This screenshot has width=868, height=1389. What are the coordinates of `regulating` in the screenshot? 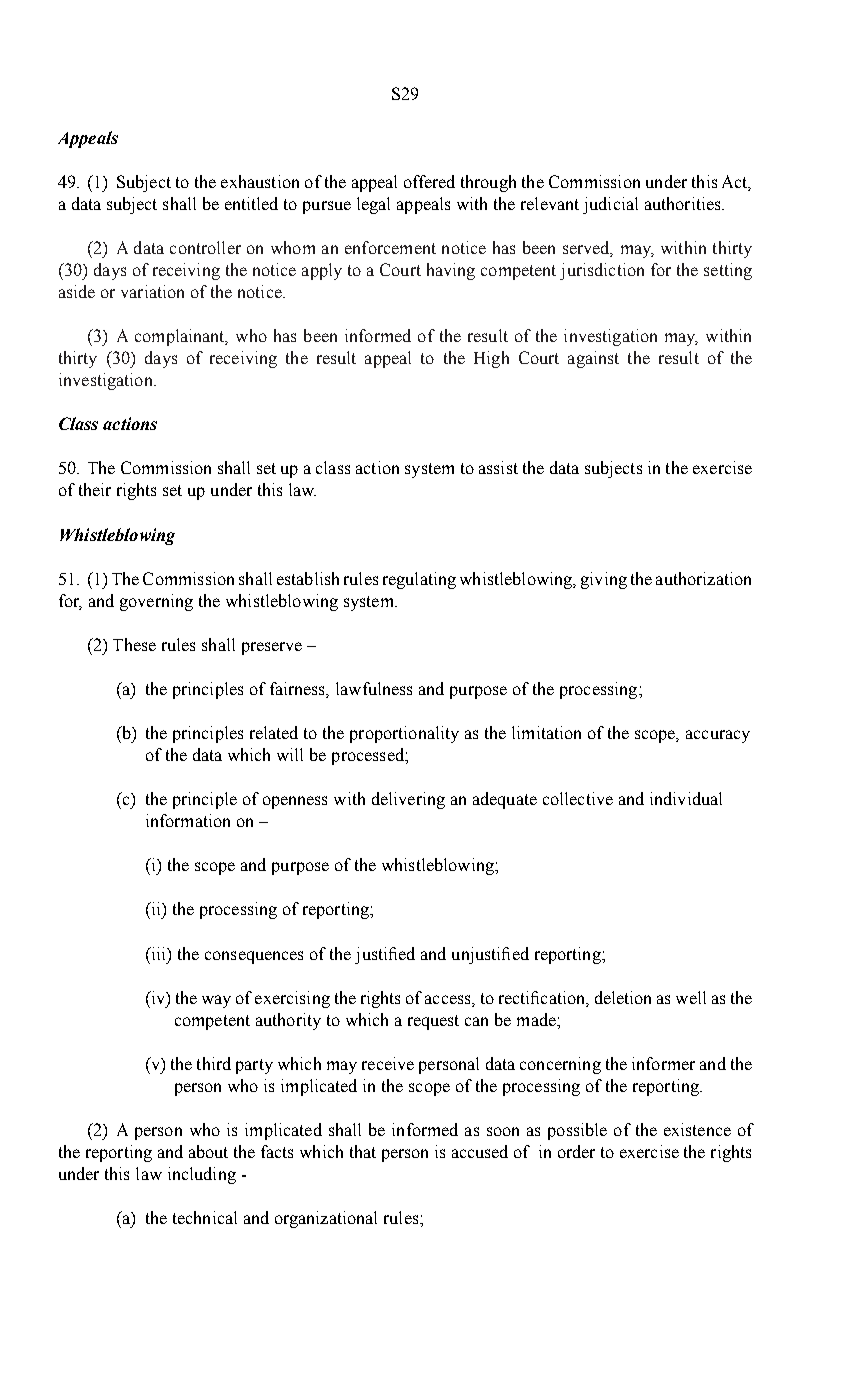 It's located at (419, 580).
